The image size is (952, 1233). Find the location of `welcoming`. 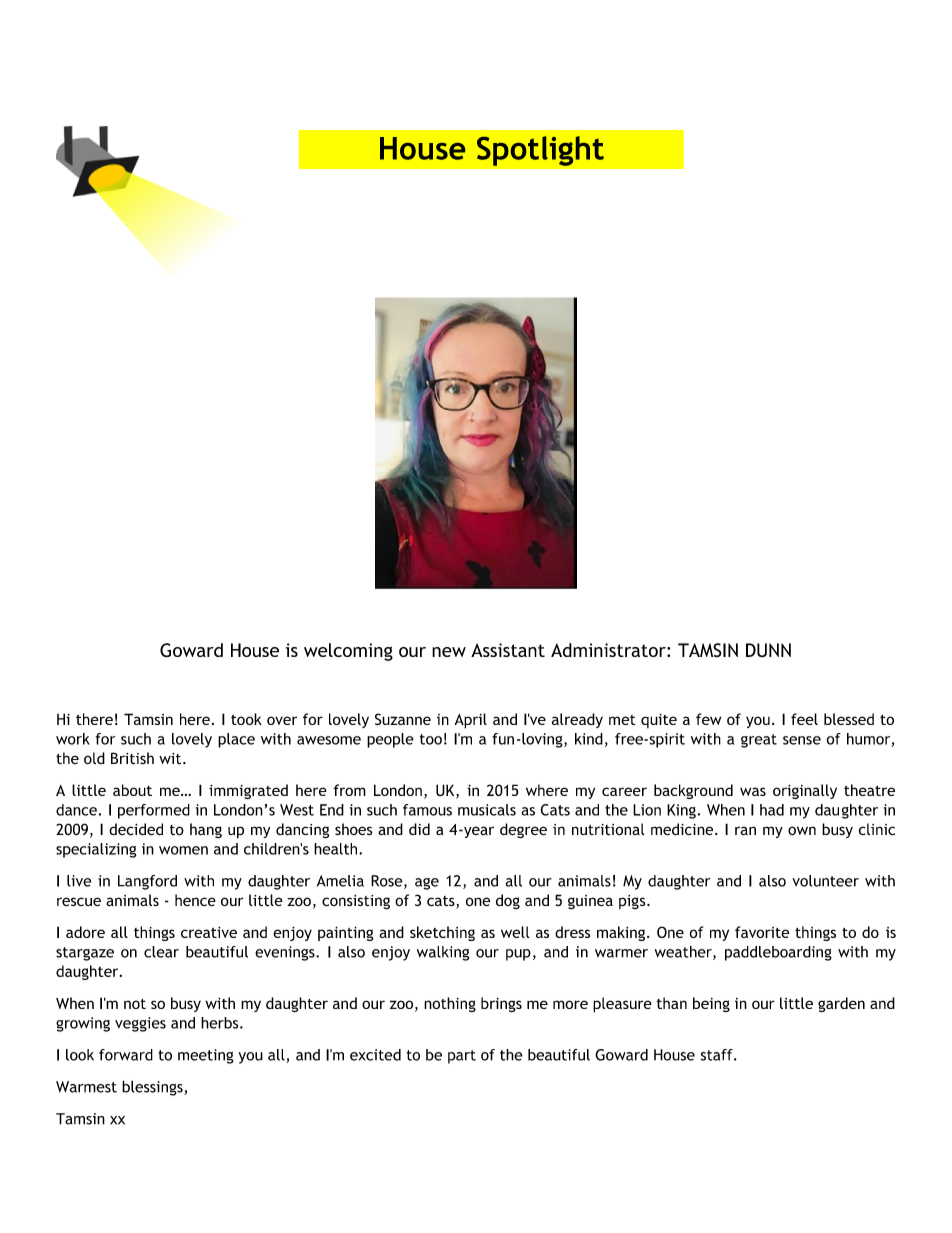

welcoming is located at coordinates (348, 652).
